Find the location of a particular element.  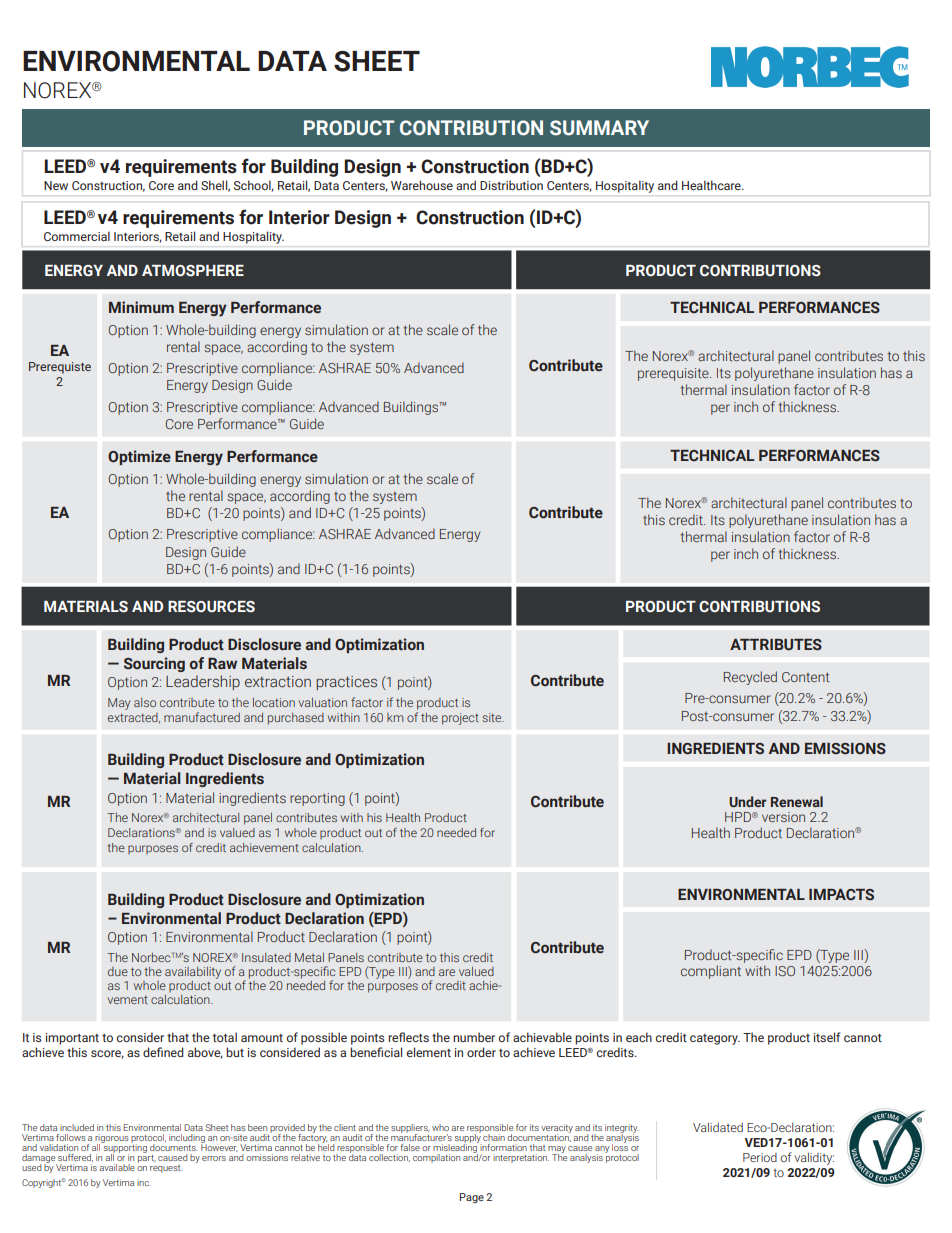

Sourcing is located at coordinates (154, 664).
